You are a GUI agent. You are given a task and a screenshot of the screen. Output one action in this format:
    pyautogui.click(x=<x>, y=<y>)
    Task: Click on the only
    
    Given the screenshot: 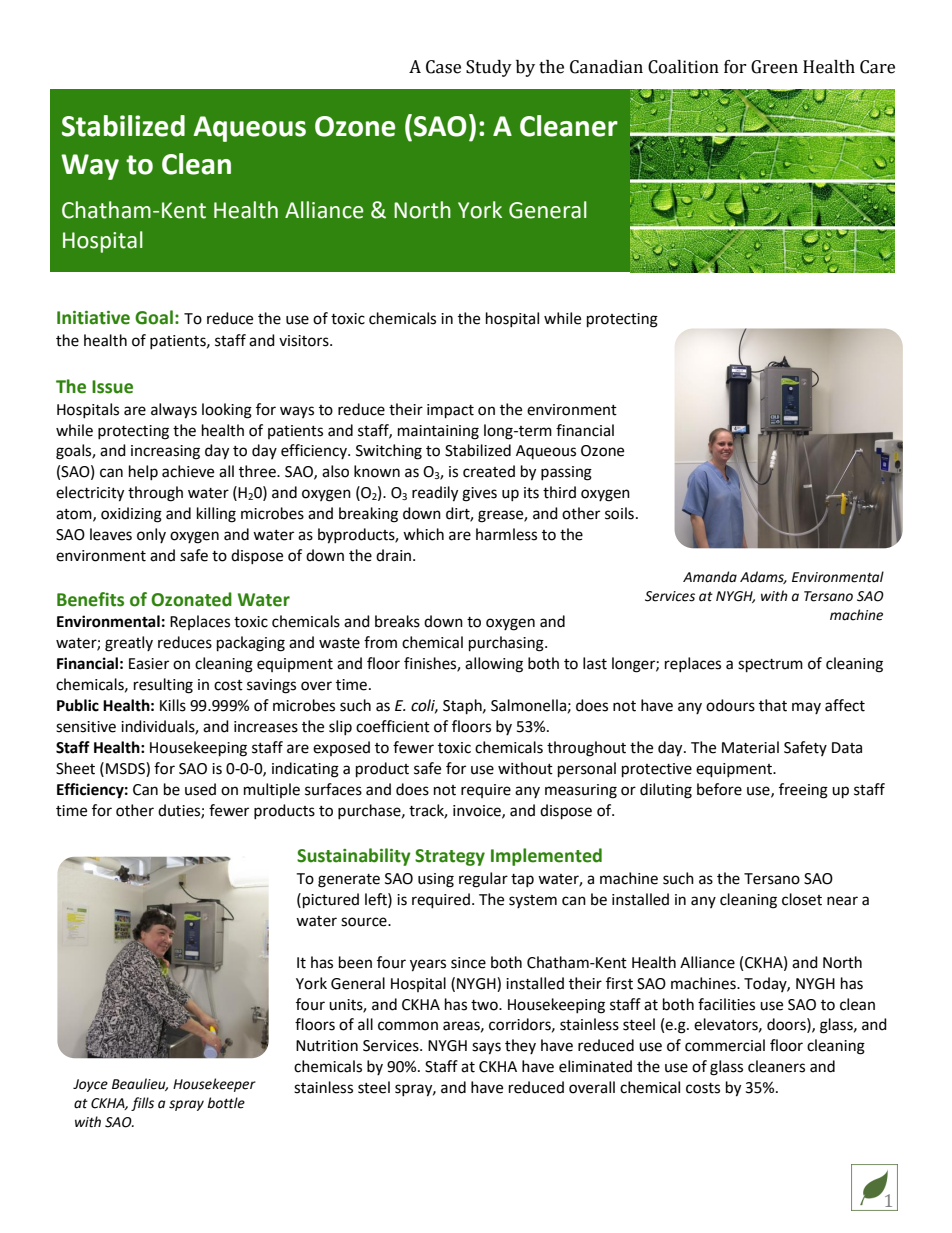 What is the action you would take?
    pyautogui.click(x=151, y=535)
